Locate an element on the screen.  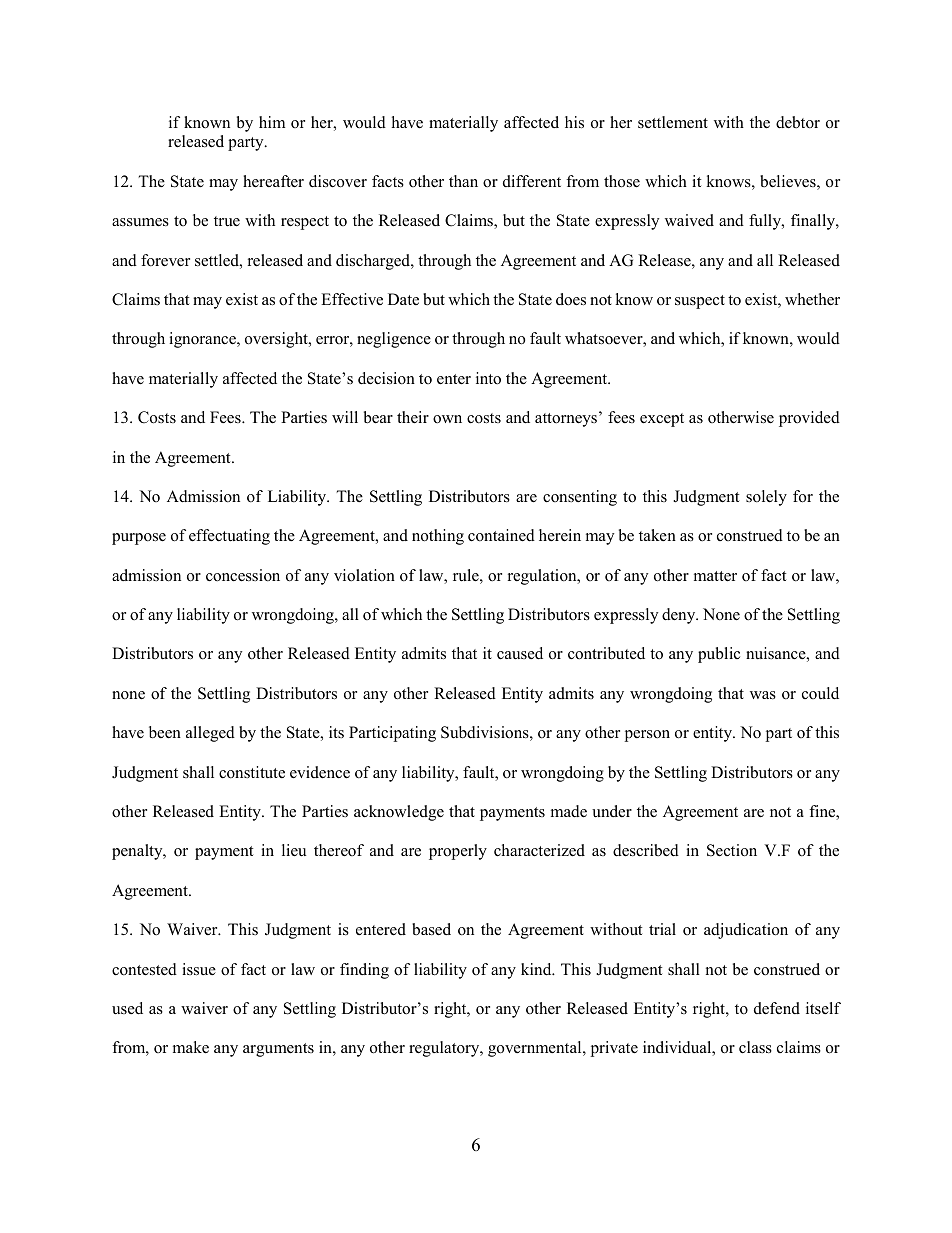
matter is located at coordinates (715, 576).
